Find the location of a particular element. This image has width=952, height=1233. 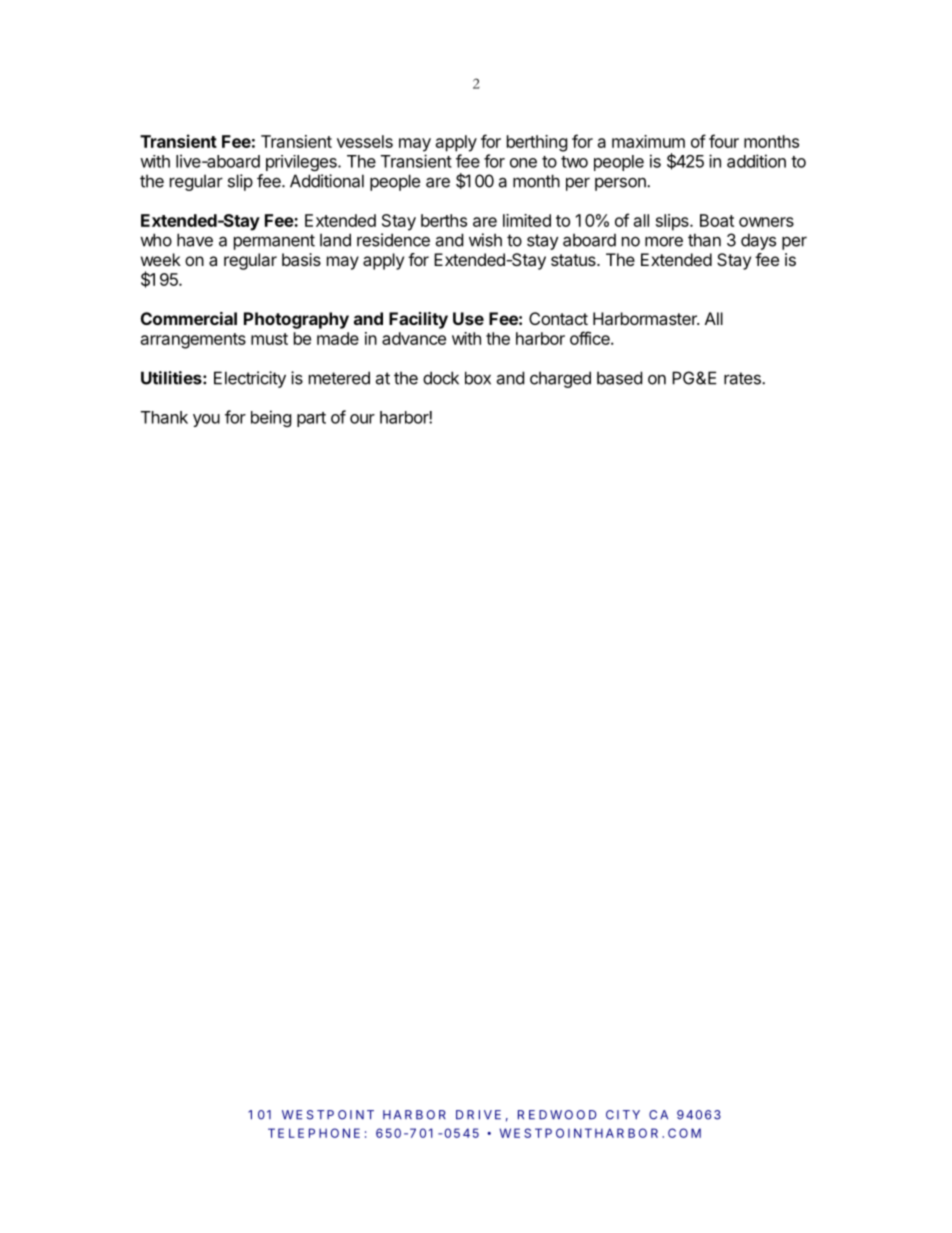

box is located at coordinates (478, 378).
